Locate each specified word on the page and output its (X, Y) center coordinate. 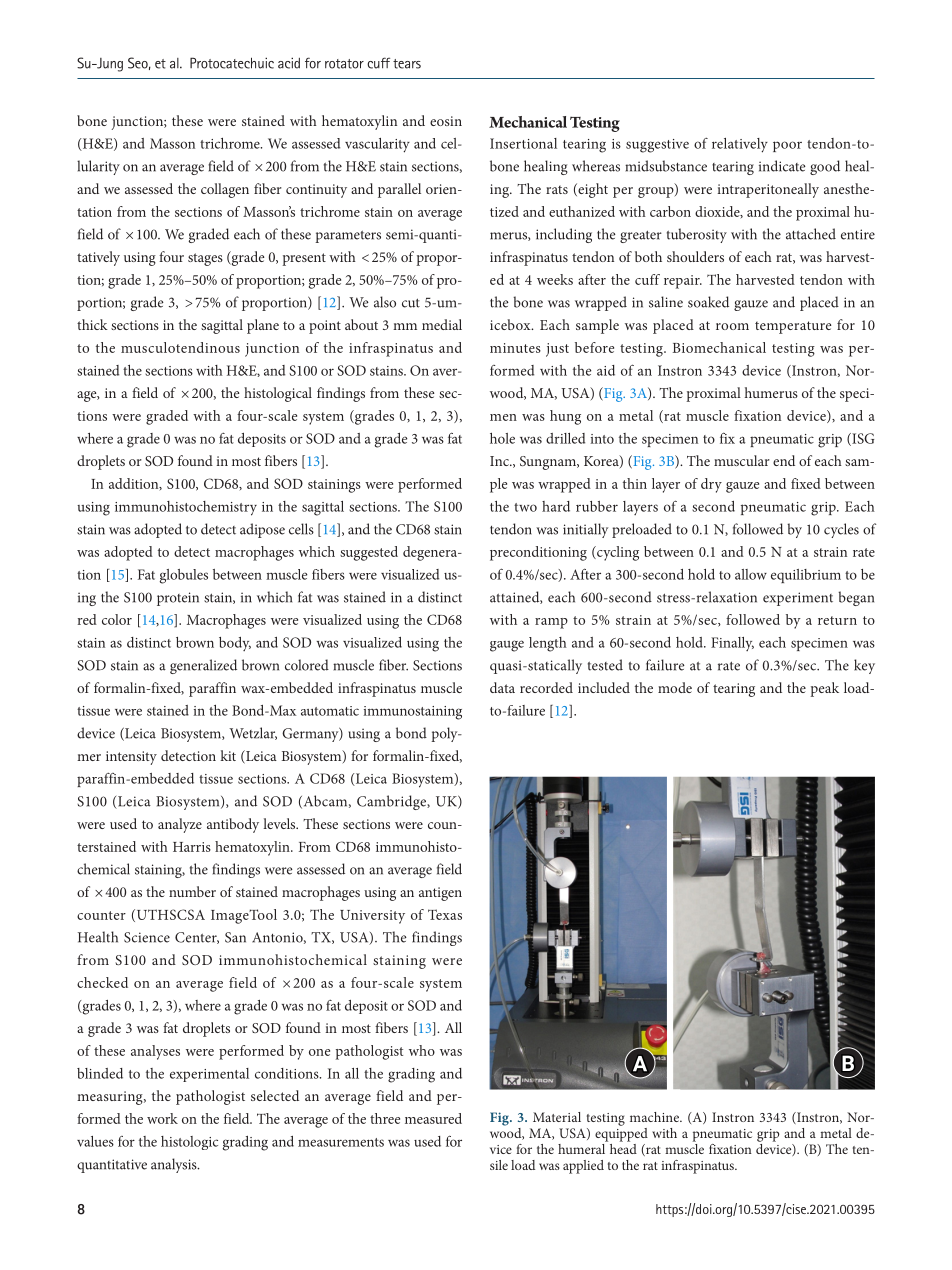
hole (502, 438)
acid (289, 63)
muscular (742, 460)
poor (787, 146)
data (502, 687)
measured (433, 1118)
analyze (180, 825)
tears (407, 64)
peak (824, 689)
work (162, 1118)
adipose (262, 530)
